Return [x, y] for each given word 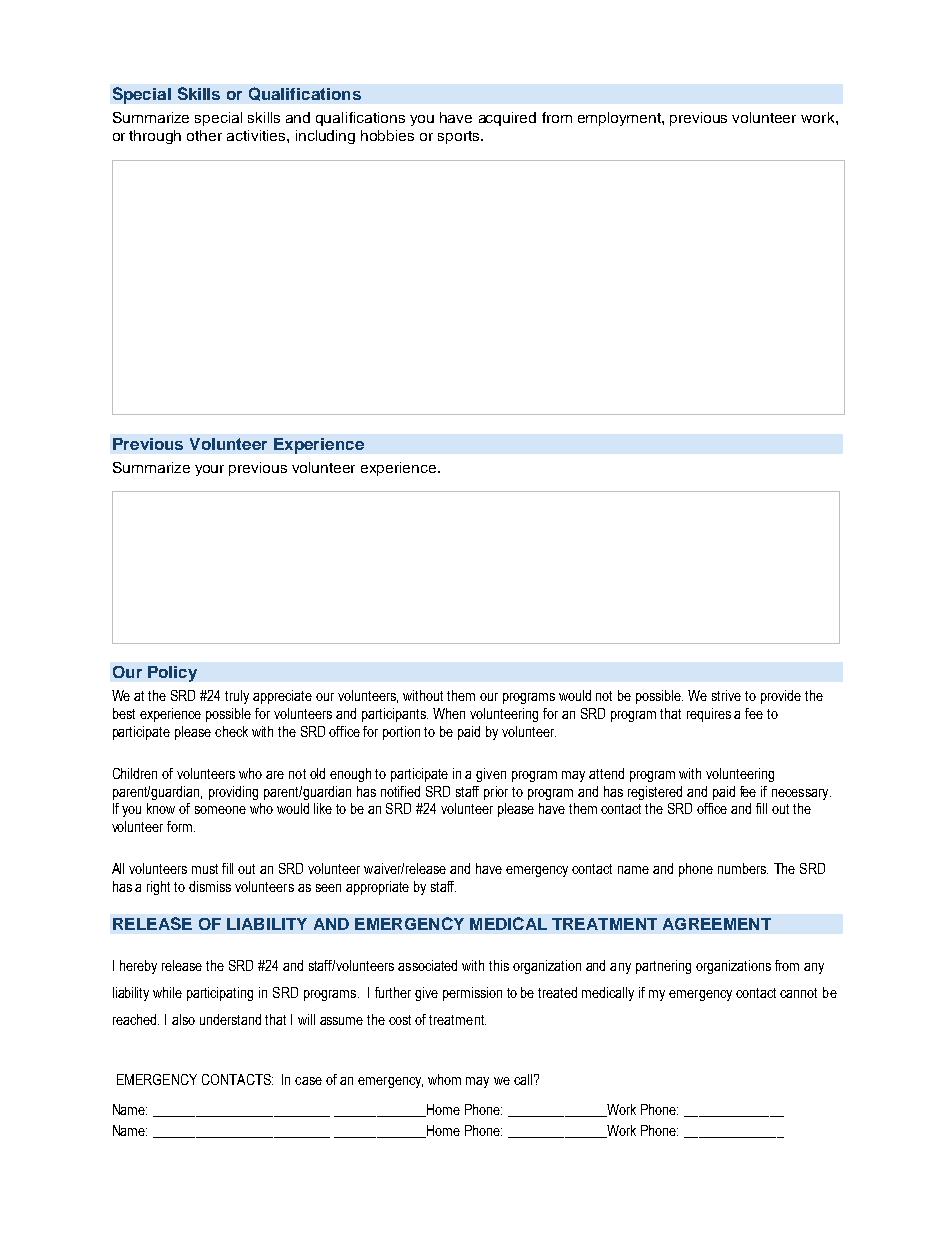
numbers [743, 868]
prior [496, 793]
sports [460, 137]
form [181, 826]
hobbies [387, 135]
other [204, 135]
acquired [507, 119]
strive [726, 695]
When [449, 713]
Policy [172, 674]
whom [444, 1079]
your [209, 470]
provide [781, 697]
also [183, 1019]
